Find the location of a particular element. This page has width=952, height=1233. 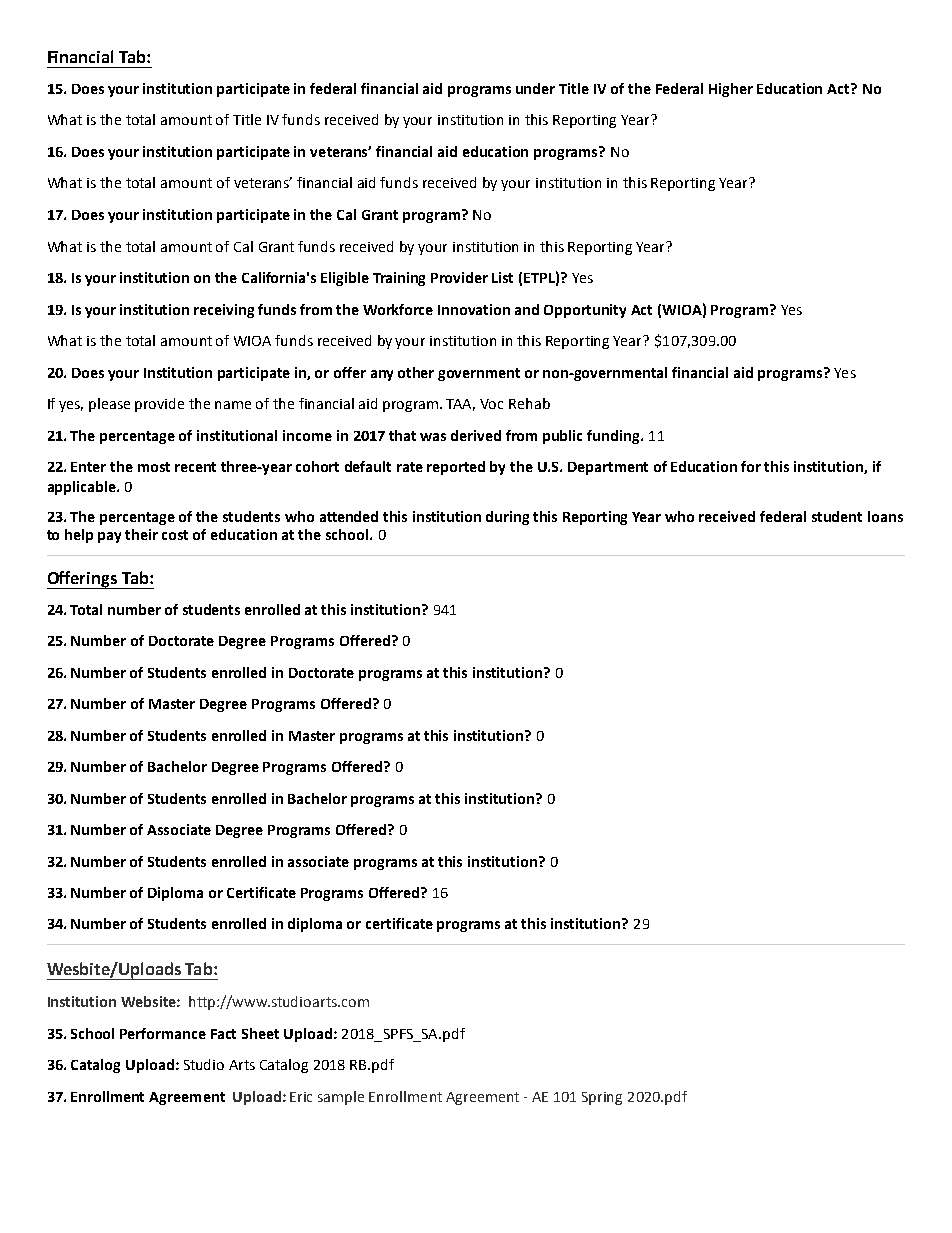

under is located at coordinates (535, 88).
